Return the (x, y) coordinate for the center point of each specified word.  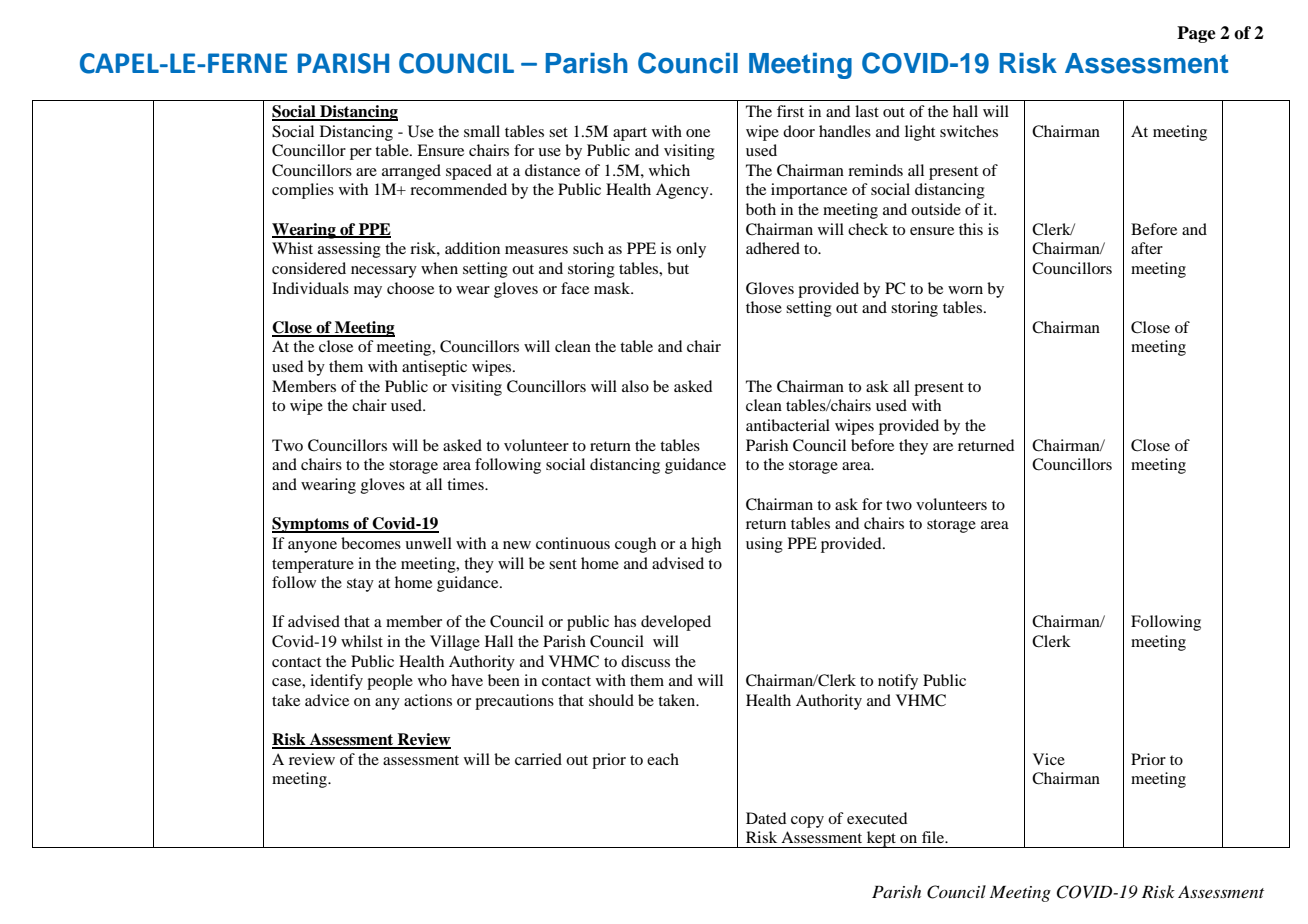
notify (898, 682)
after (1147, 248)
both (761, 209)
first (790, 111)
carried (538, 759)
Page (1196, 34)
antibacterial (788, 425)
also (635, 386)
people (390, 682)
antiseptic (434, 368)
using (764, 545)
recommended (458, 189)
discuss (645, 661)
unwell (428, 543)
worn (965, 290)
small (482, 131)
